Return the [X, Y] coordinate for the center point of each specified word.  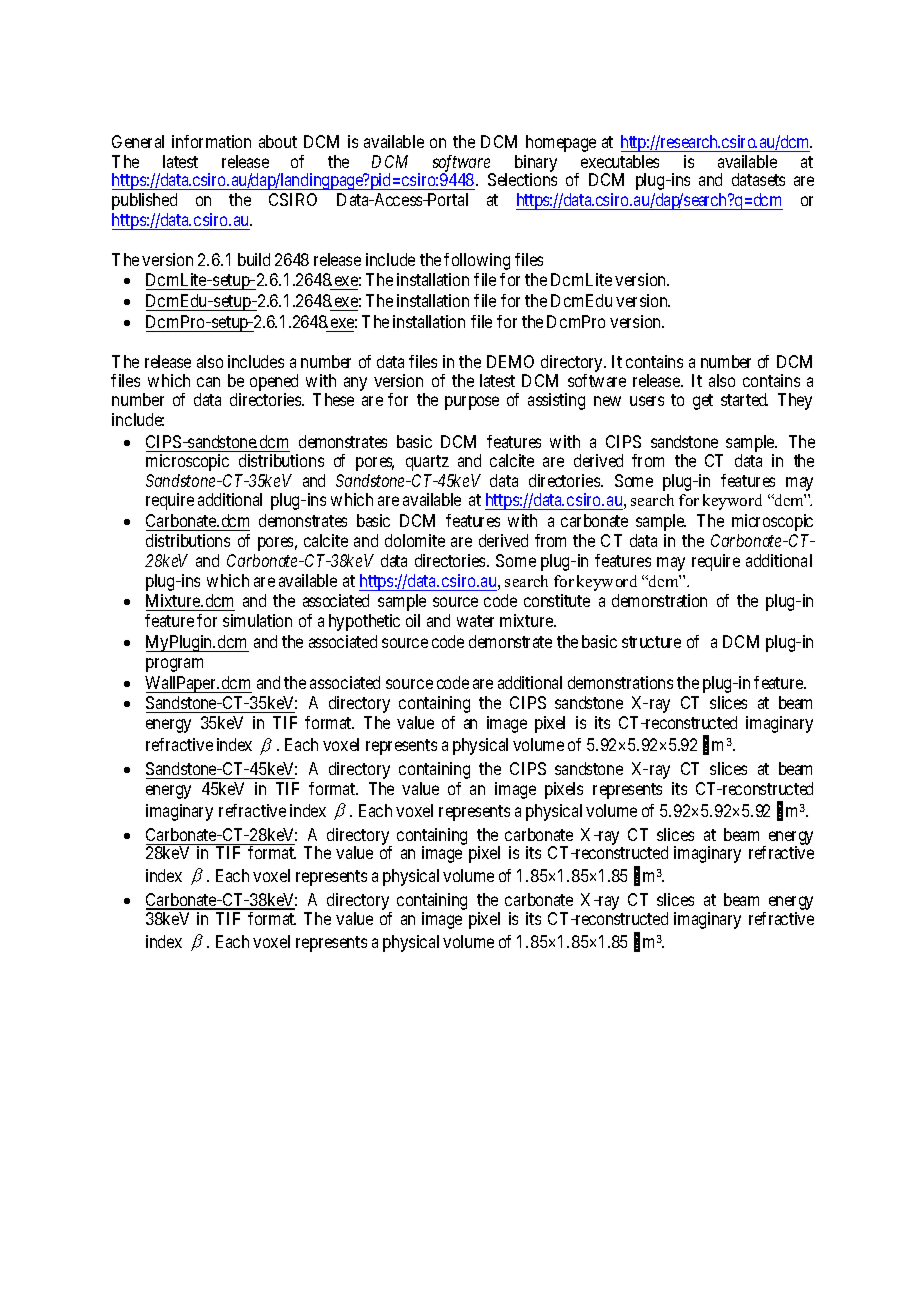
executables [620, 161]
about [278, 141]
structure [651, 642]
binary [536, 164]
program [174, 665]
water [475, 621]
